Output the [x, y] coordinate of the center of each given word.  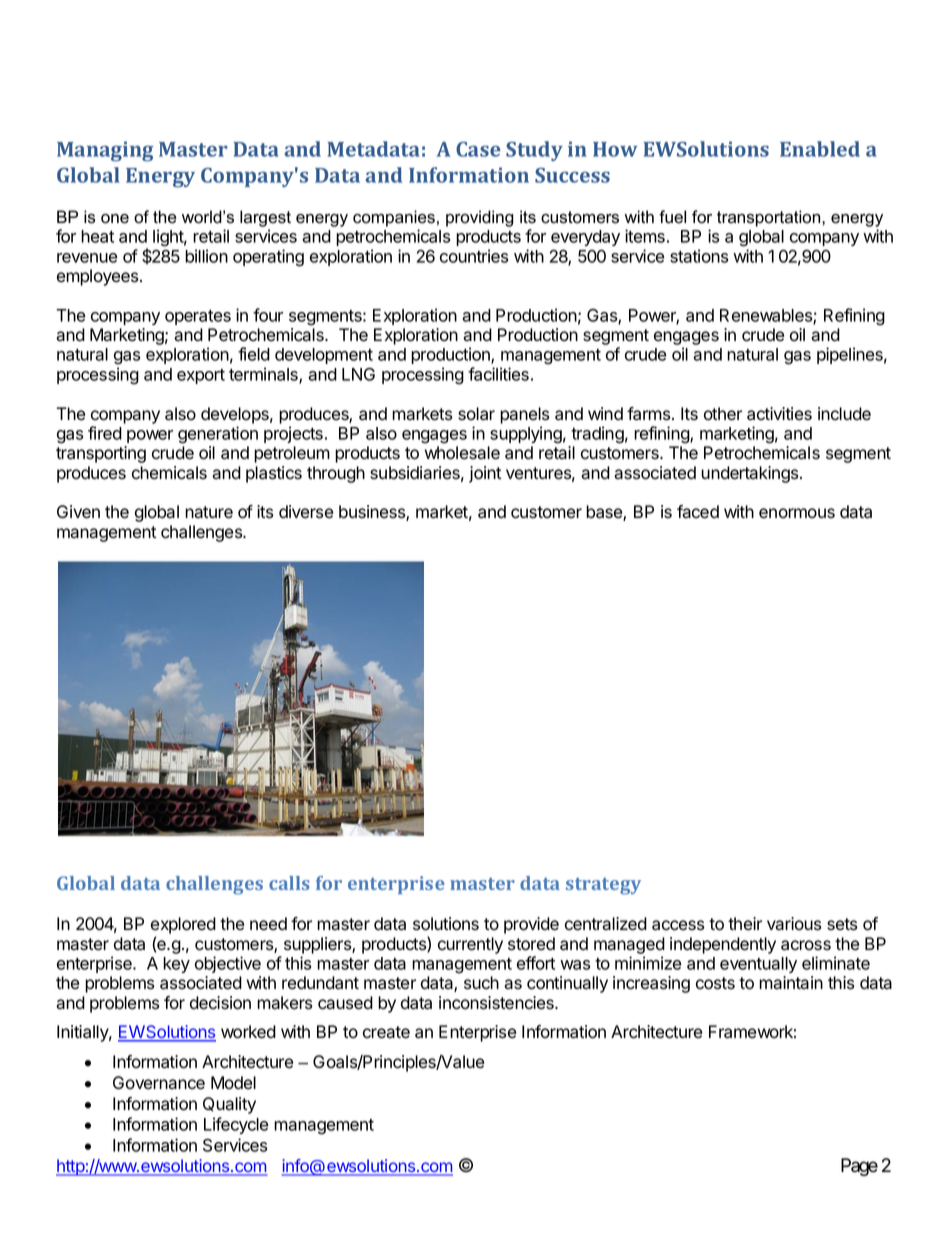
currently [470, 945]
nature [209, 512]
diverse [306, 512]
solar [476, 414]
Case [478, 149]
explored [183, 925]
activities [779, 414]
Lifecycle [236, 1125]
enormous [797, 513]
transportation [770, 218]
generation [218, 435]
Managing [105, 151]
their [745, 924]
